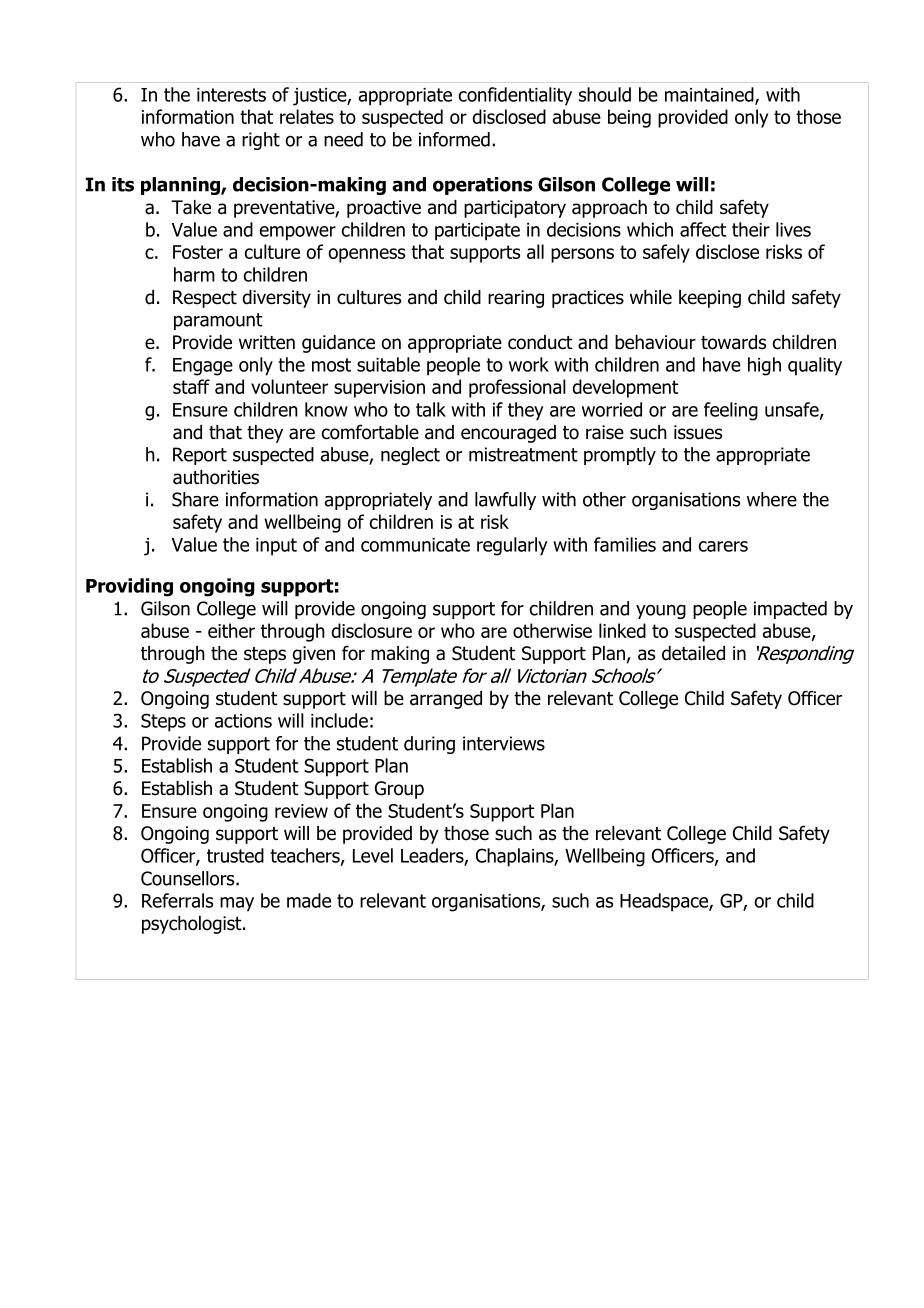 The image size is (924, 1308). What do you see at coordinates (200, 456) in the screenshot?
I see `Report` at bounding box center [200, 456].
